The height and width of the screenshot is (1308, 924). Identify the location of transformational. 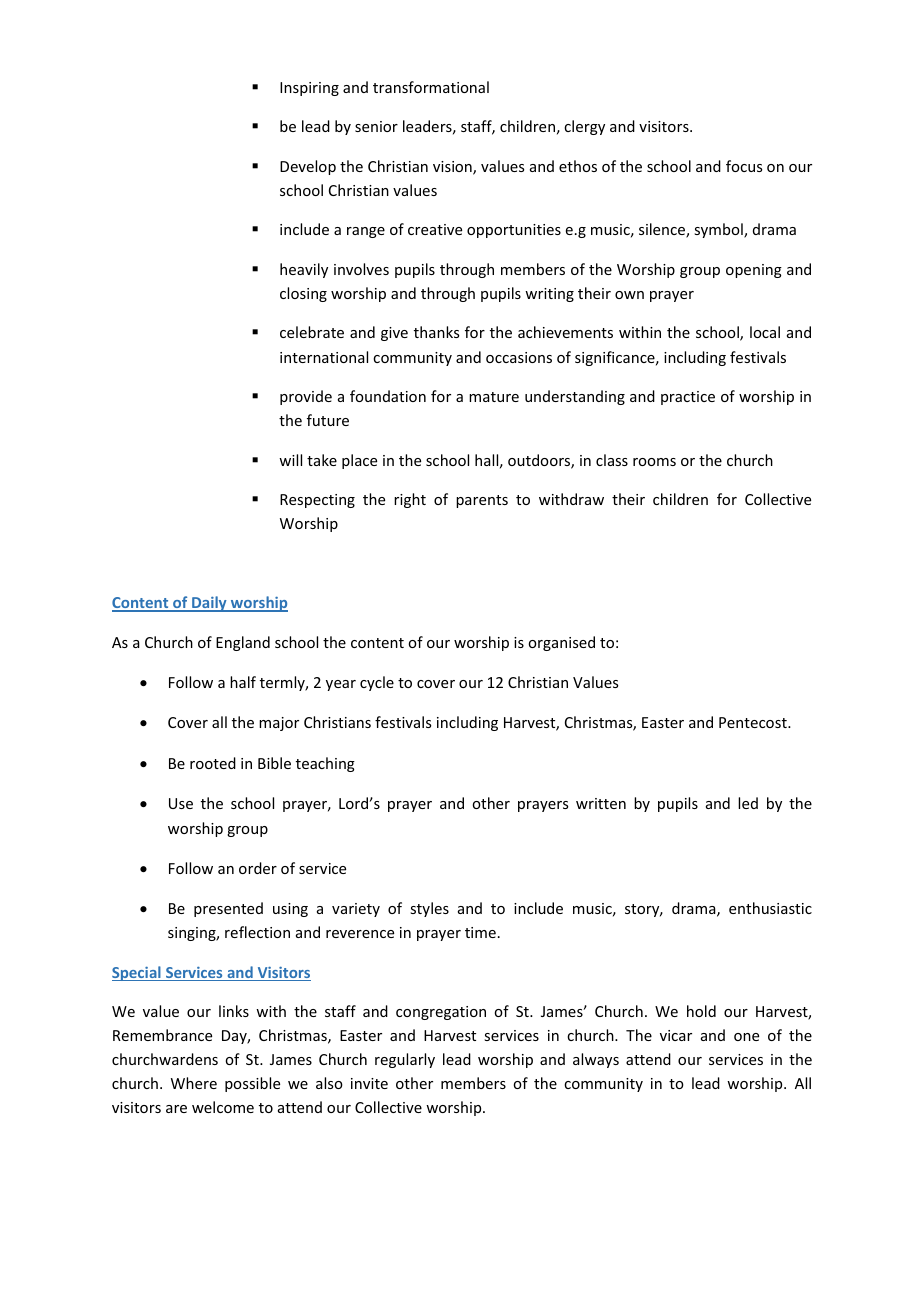
(431, 87).
